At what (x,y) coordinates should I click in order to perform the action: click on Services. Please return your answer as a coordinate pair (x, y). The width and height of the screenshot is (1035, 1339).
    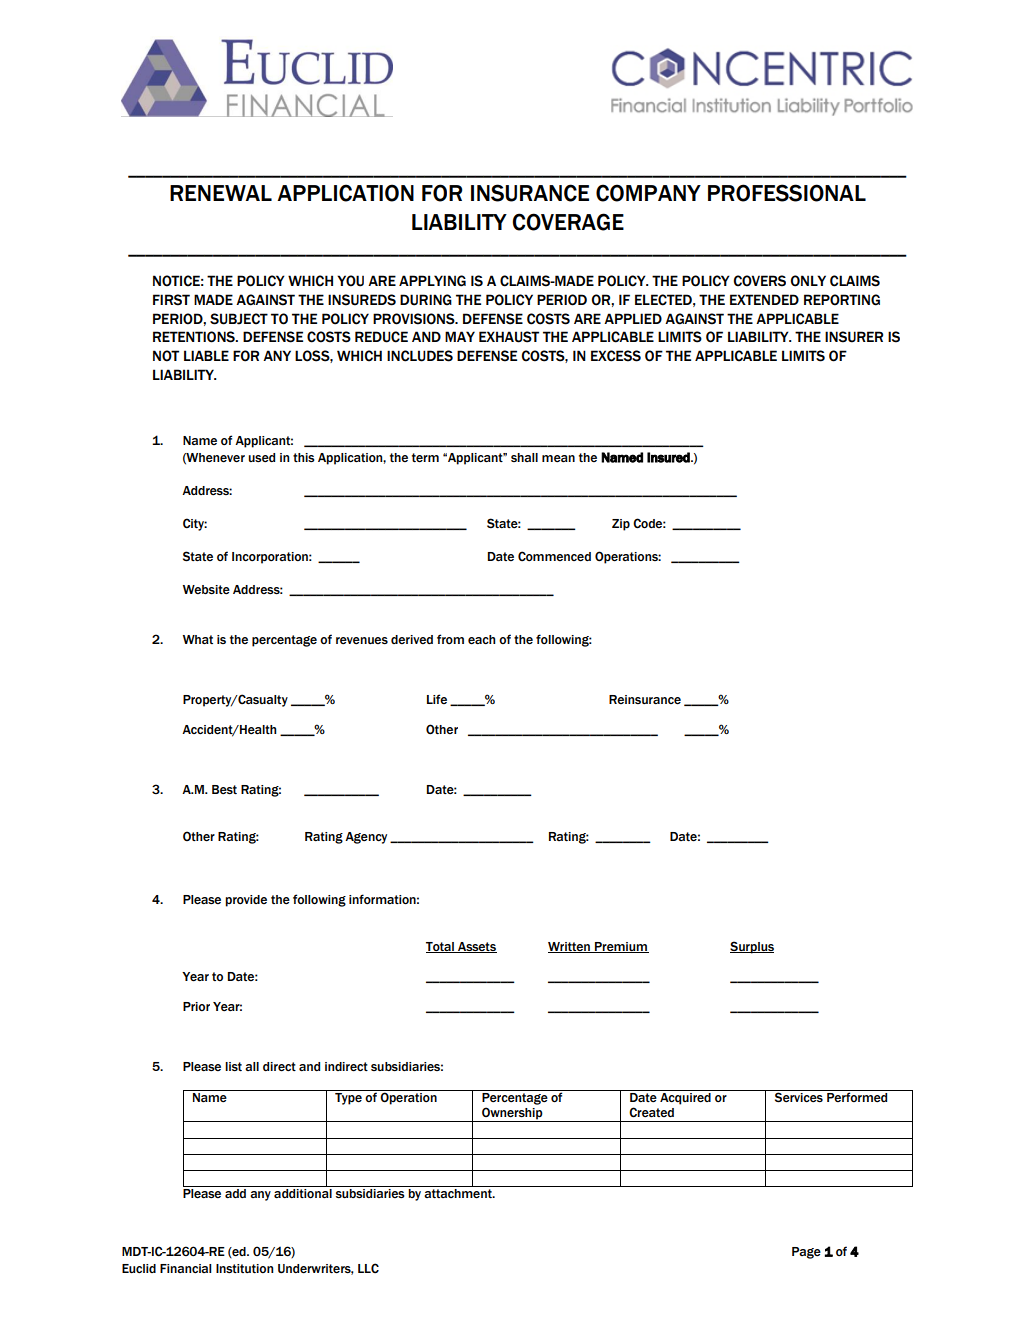
    Looking at the image, I should click on (799, 1097).
